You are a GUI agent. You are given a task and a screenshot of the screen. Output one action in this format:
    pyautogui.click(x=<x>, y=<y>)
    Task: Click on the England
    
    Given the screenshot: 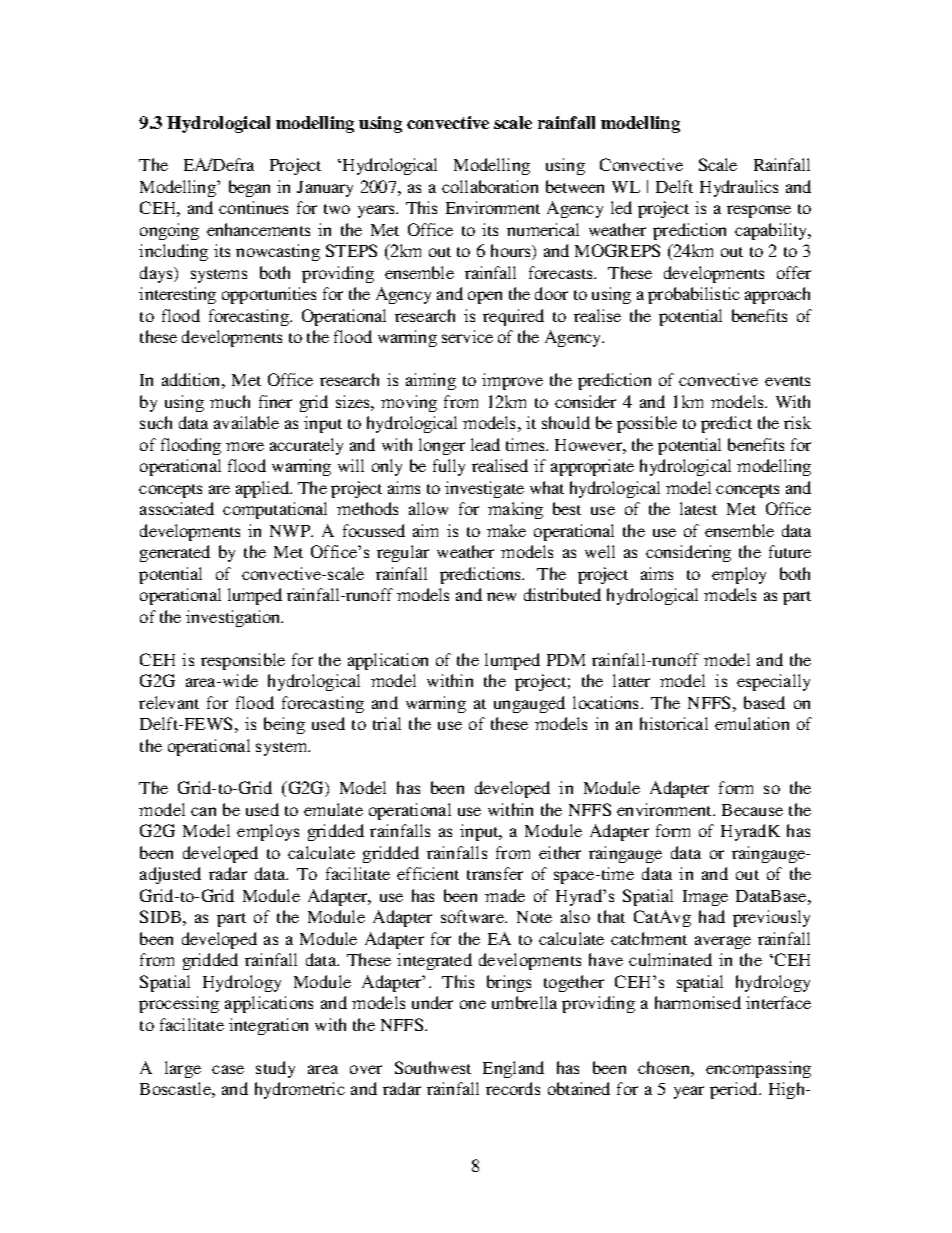 What is the action you would take?
    pyautogui.click(x=513, y=1069)
